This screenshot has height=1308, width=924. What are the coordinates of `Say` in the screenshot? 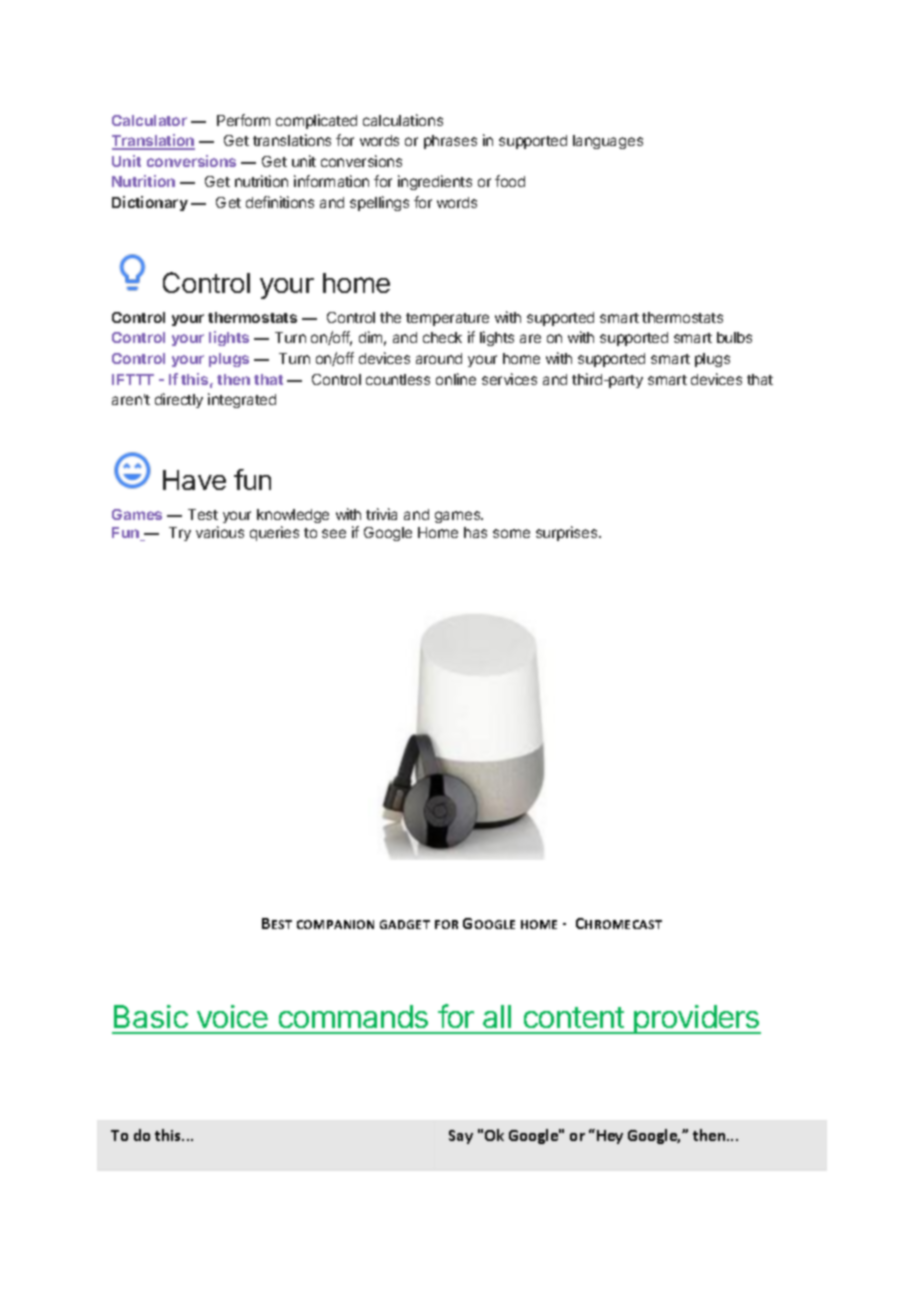 It's located at (461, 1137).
